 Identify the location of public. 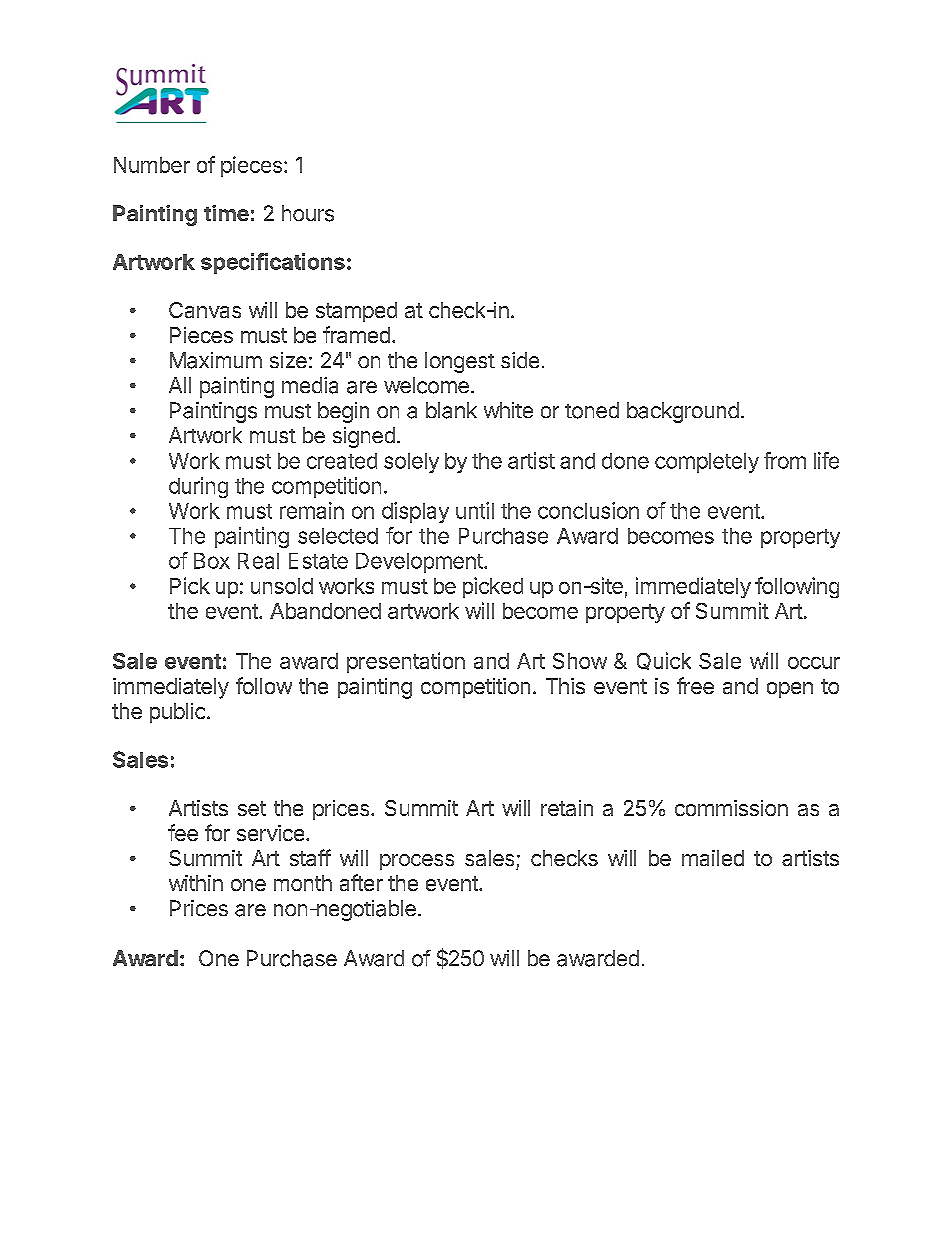
(177, 713).
